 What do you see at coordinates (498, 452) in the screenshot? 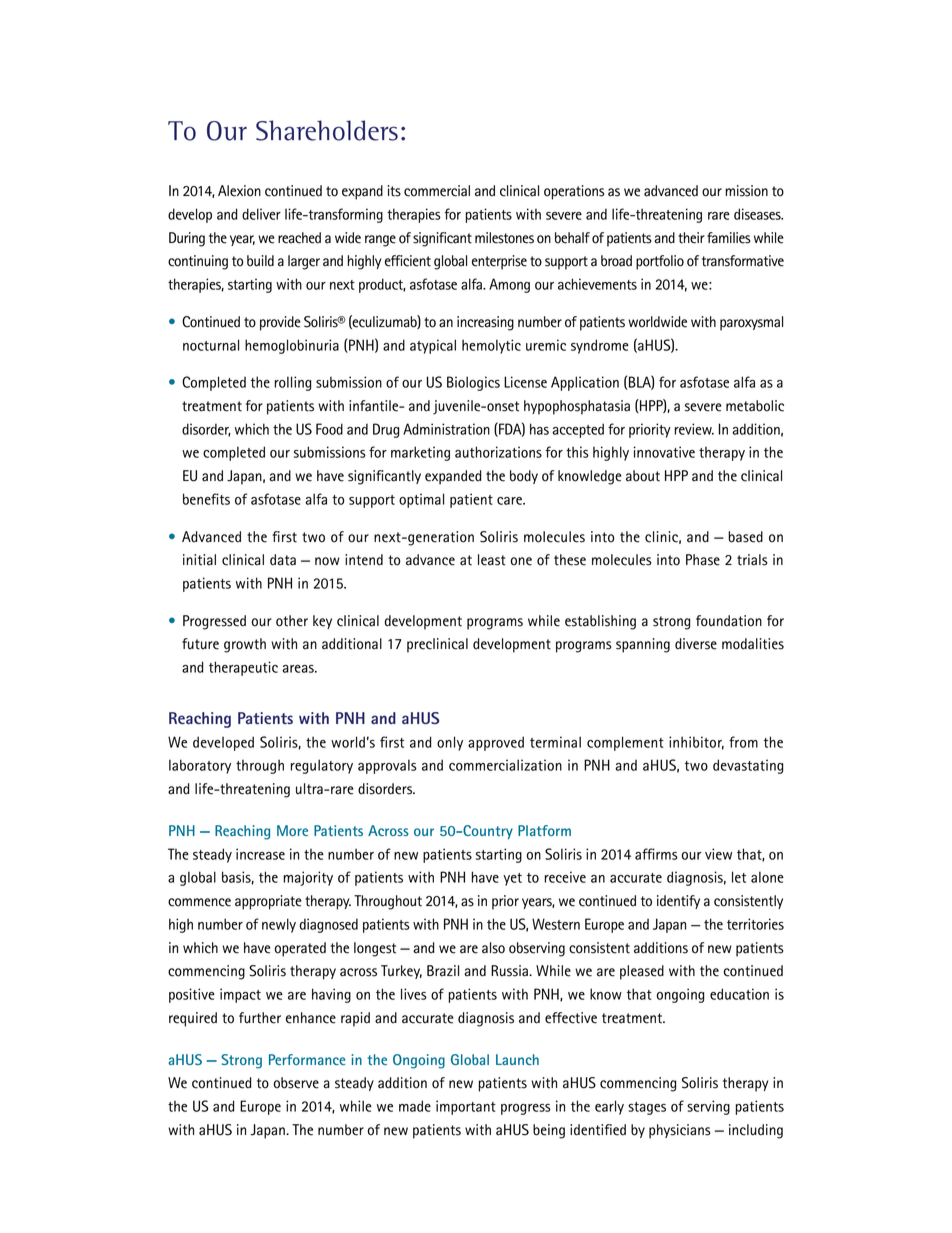
I see `authorizations` at bounding box center [498, 452].
